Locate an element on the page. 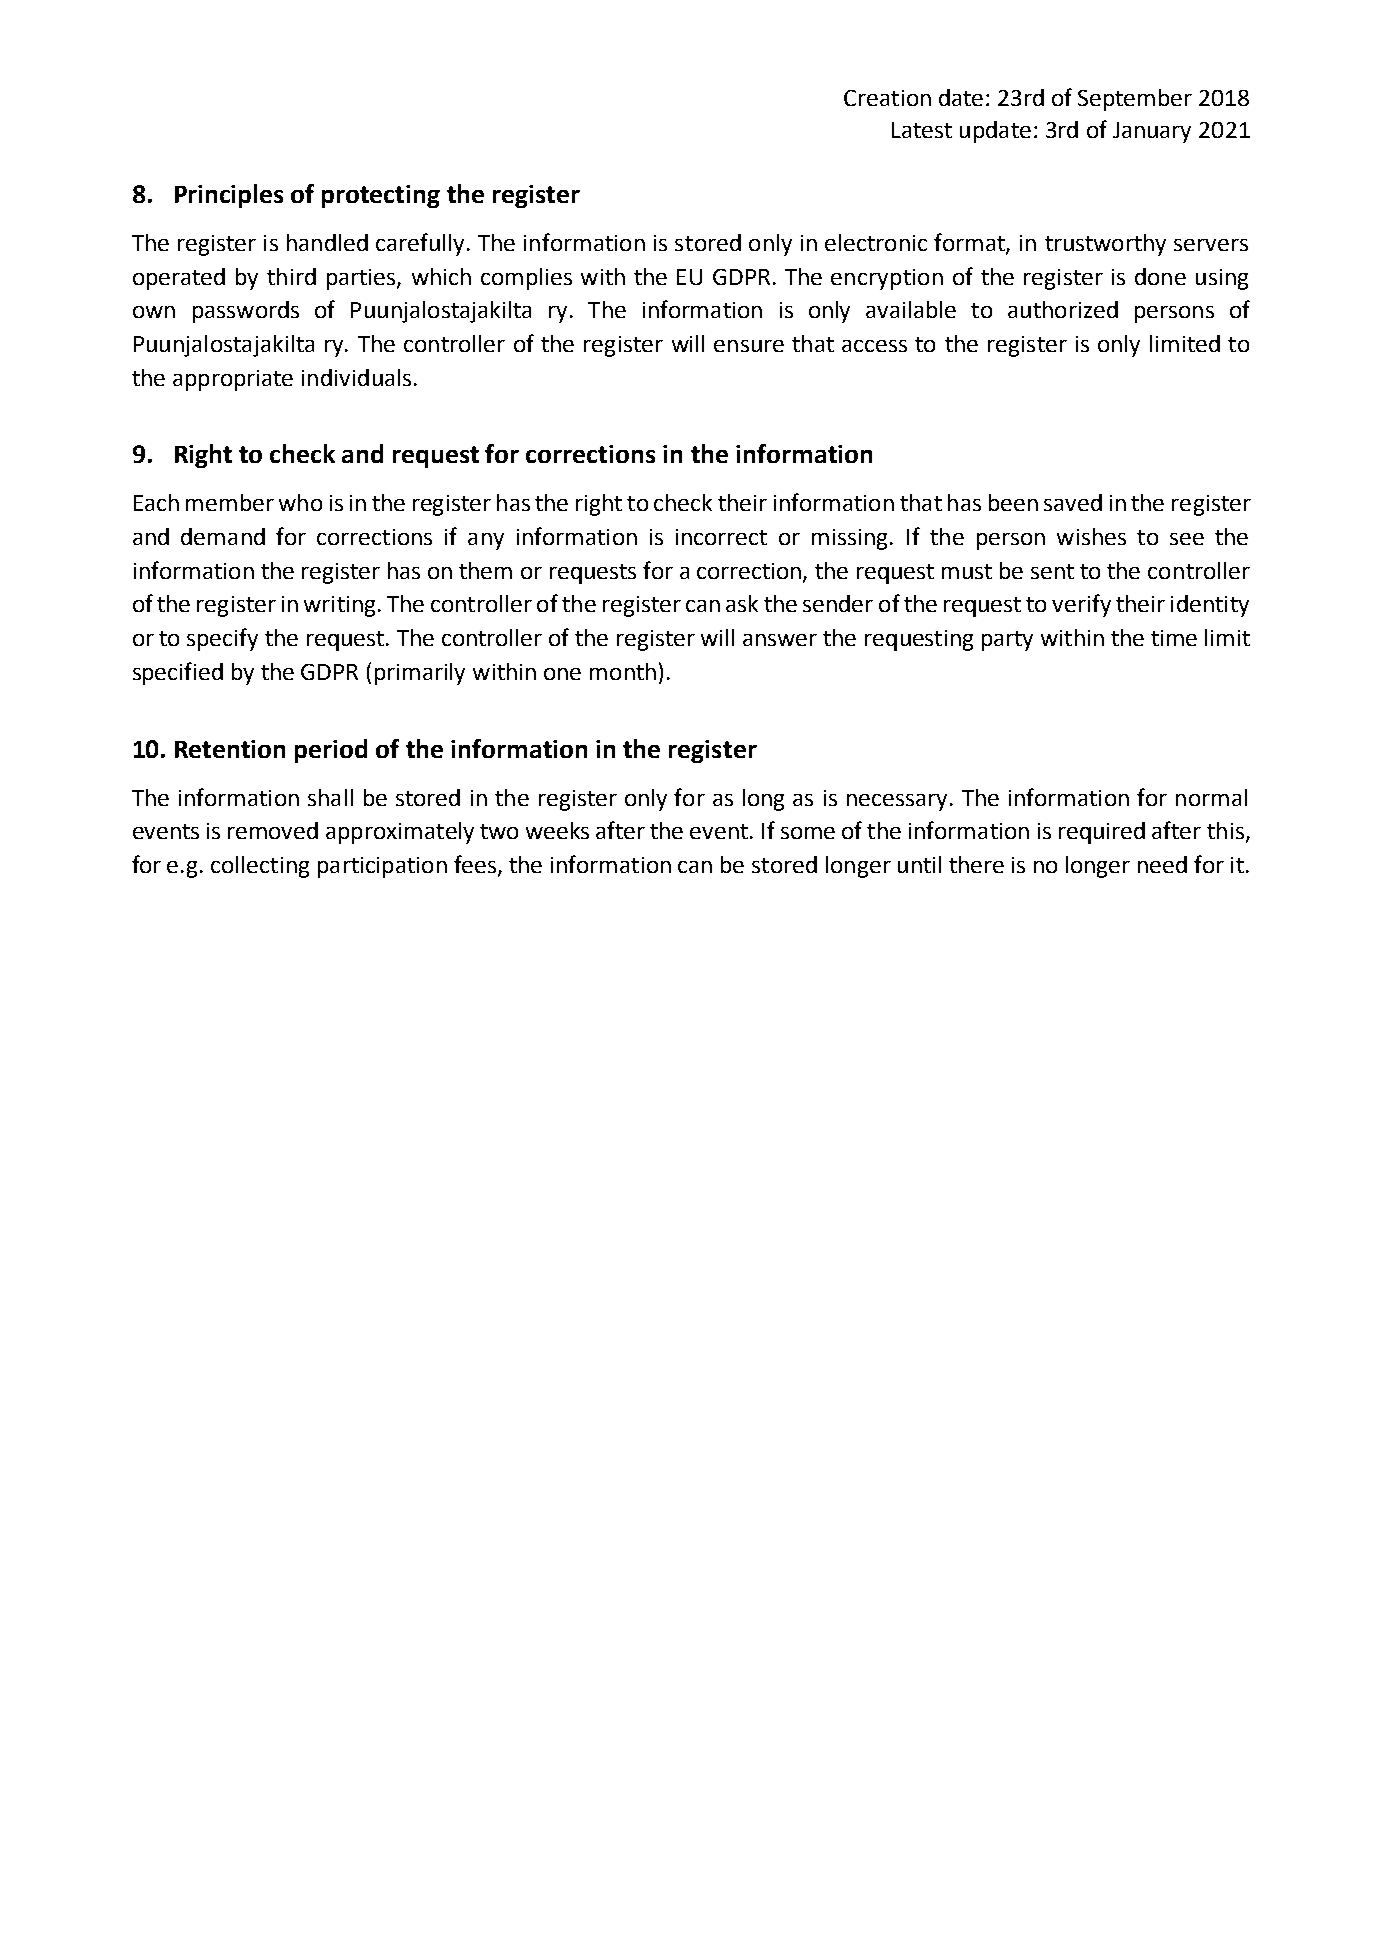 The image size is (1382, 1954). Principles is located at coordinates (229, 196).
